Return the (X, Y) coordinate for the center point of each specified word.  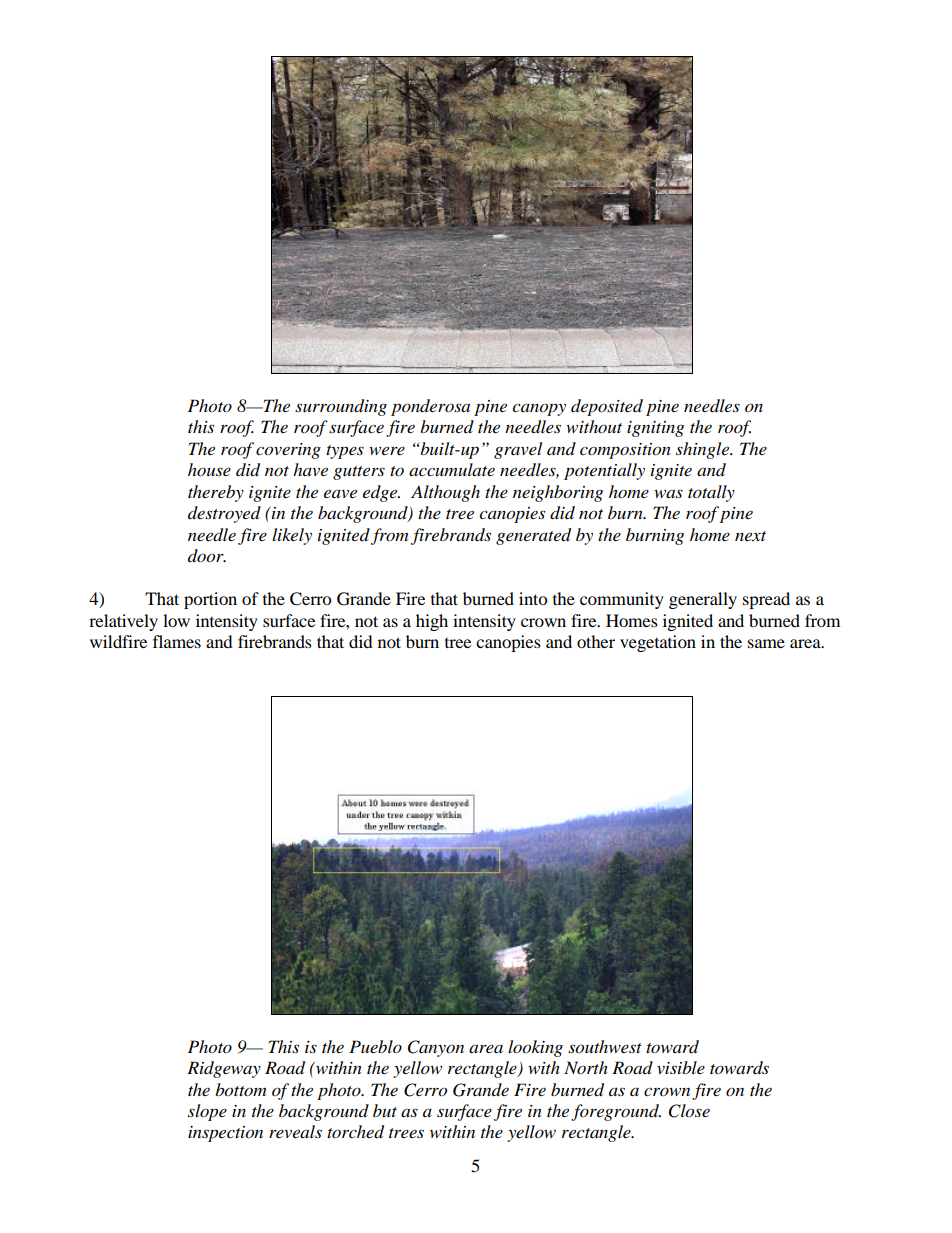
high (432, 622)
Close (689, 1111)
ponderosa (430, 407)
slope (207, 1112)
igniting (655, 429)
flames (177, 641)
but (385, 1110)
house (209, 469)
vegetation (658, 643)
